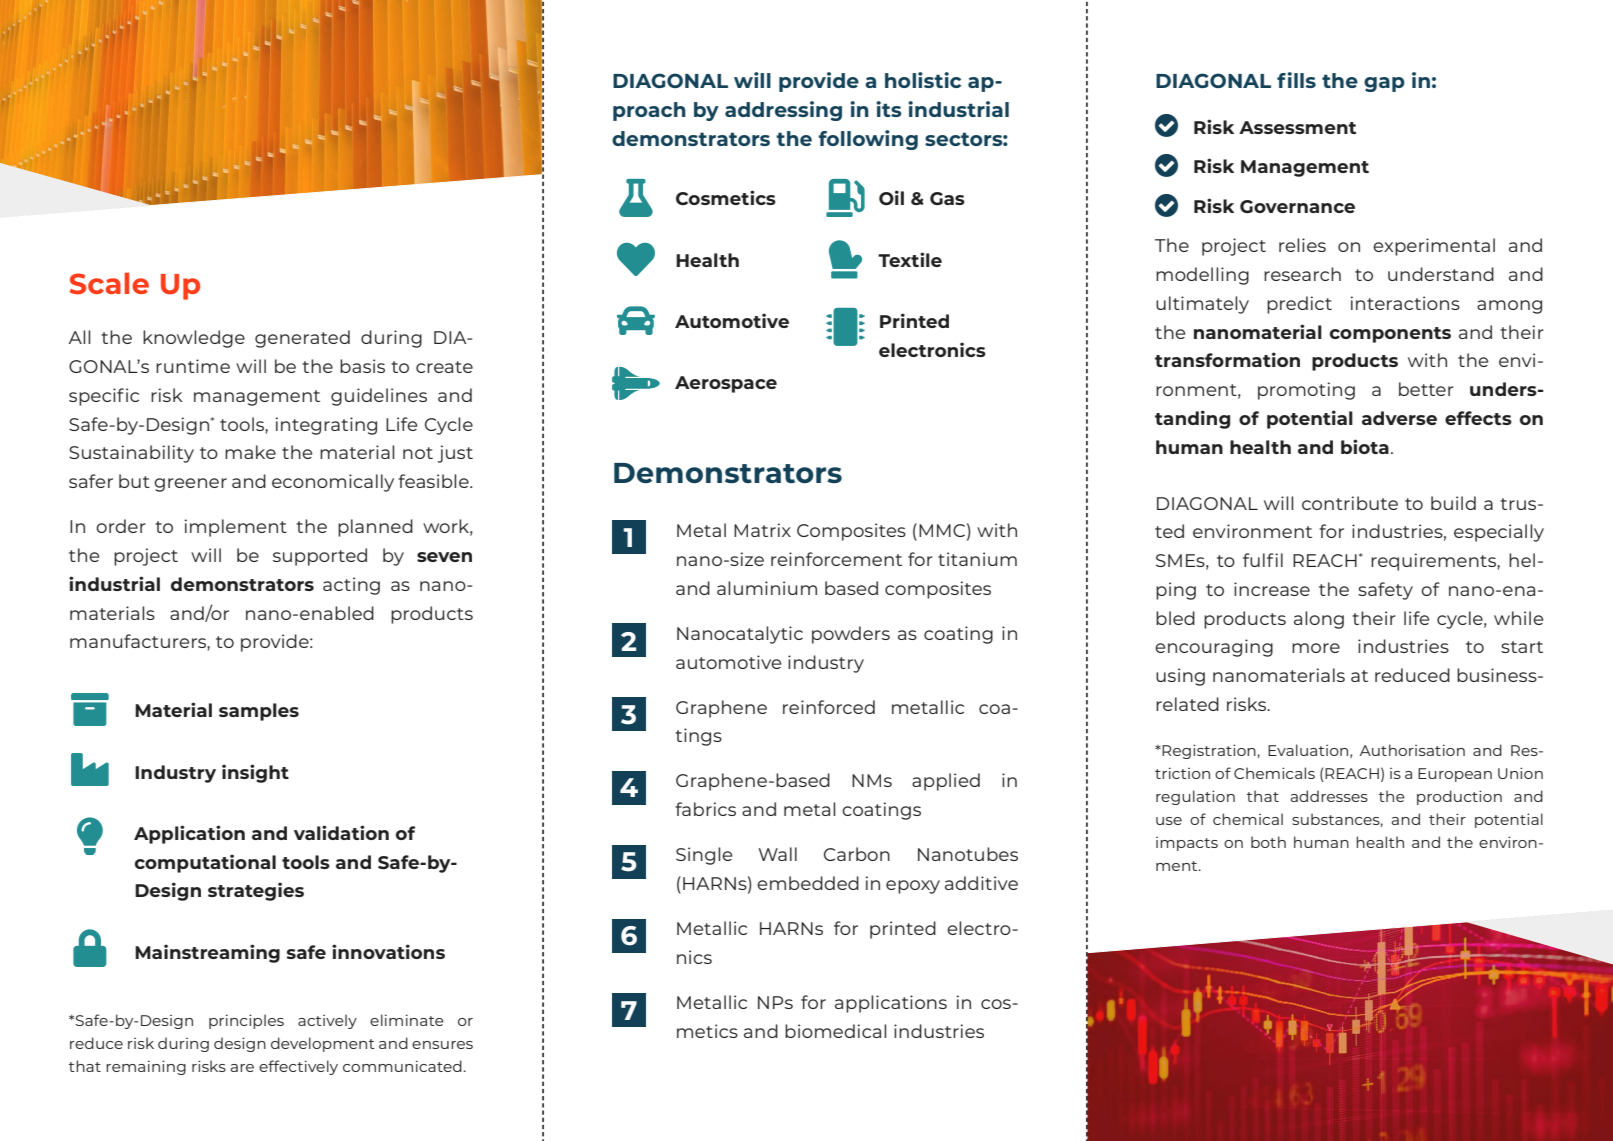 The width and height of the screenshot is (1613, 1141). I want to click on Wall, so click(777, 854).
